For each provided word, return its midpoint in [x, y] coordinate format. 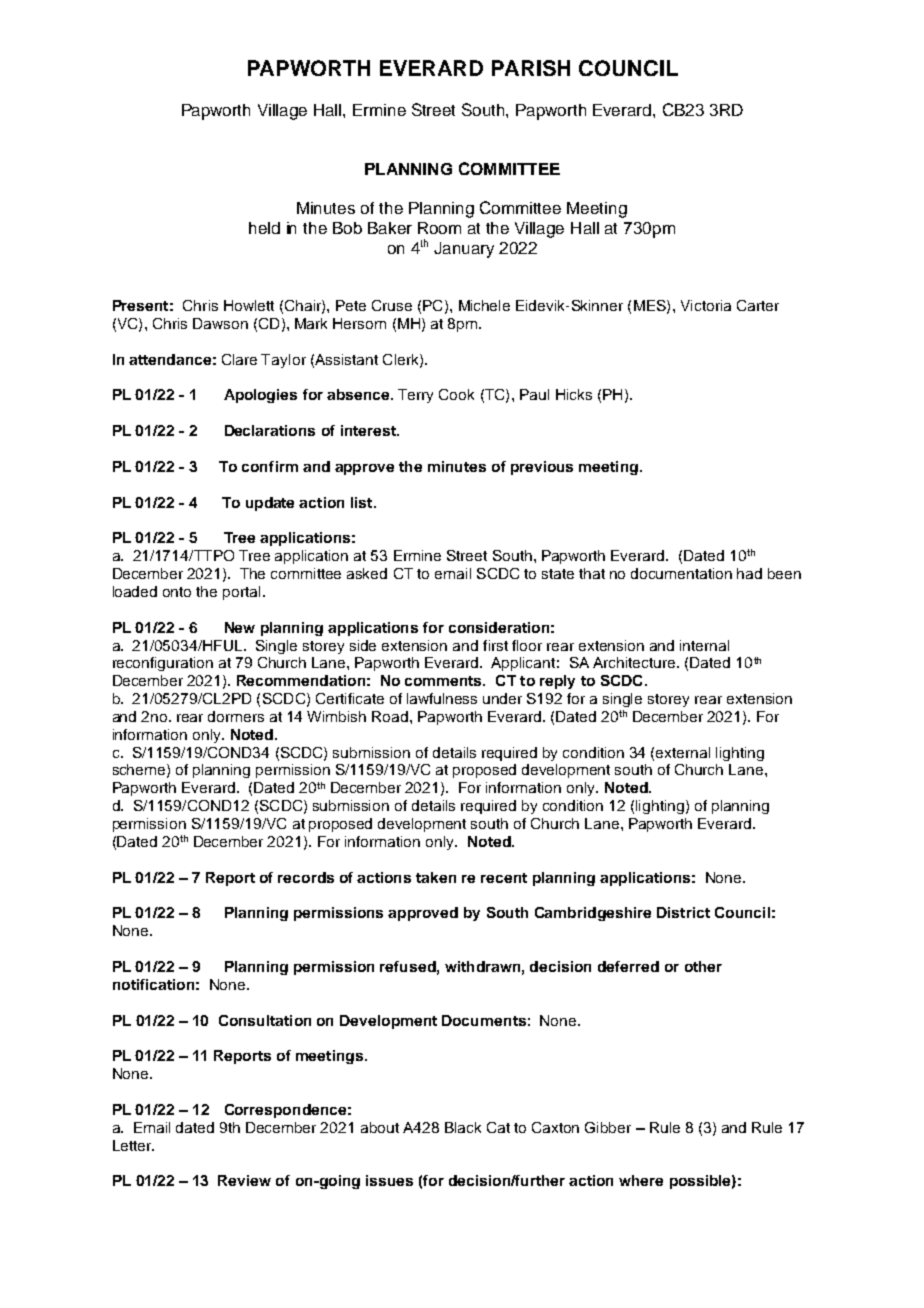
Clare [239, 359]
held [264, 228]
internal [704, 645]
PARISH [531, 68]
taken [436, 877]
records [306, 877]
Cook [456, 394]
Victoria [706, 305]
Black [463, 1127]
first [495, 645]
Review [244, 1180]
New [240, 627]
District [683, 912]
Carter [758, 305]
